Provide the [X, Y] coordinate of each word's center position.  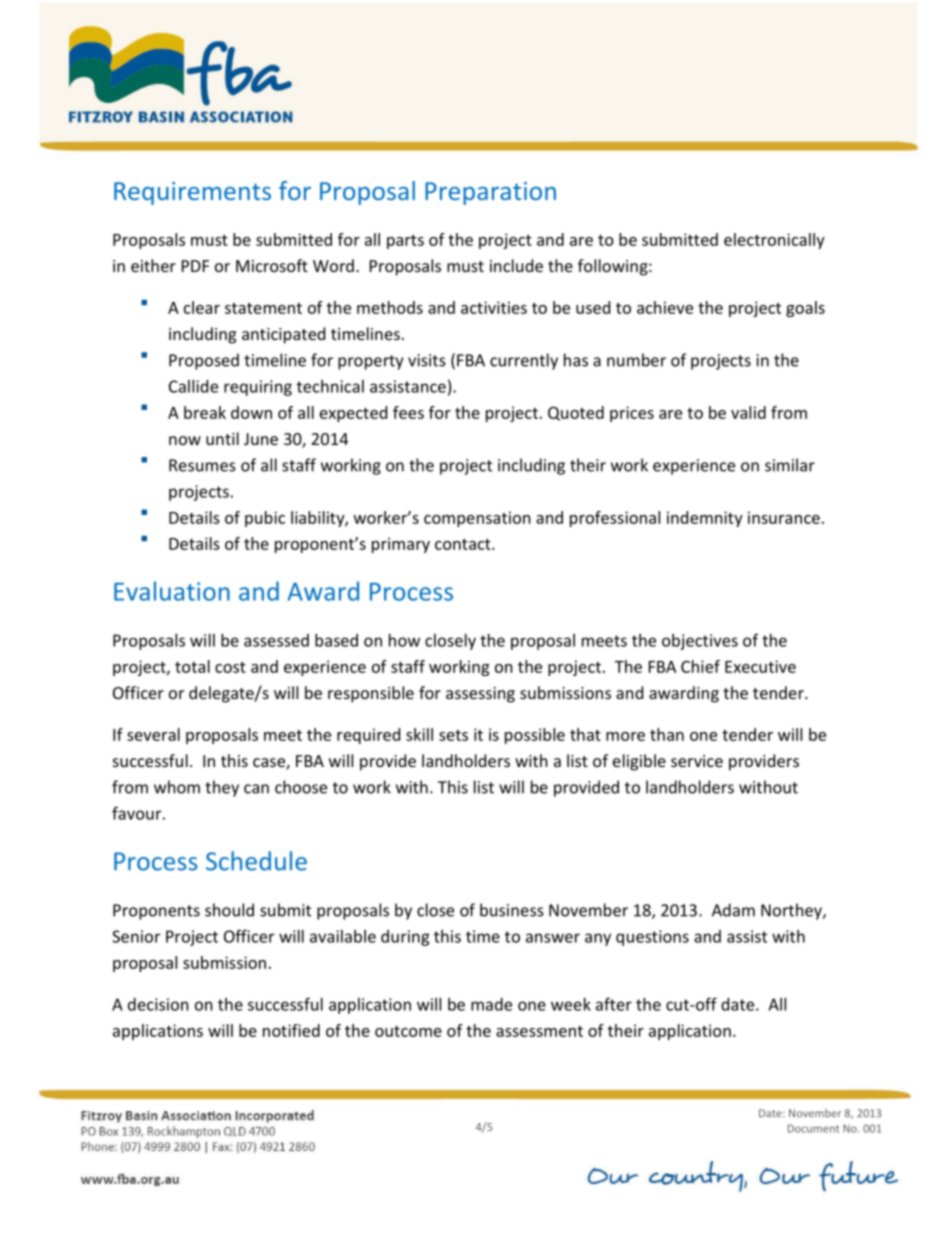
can [256, 789]
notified [291, 1030]
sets [453, 735]
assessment [539, 1031]
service [697, 761]
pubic [265, 519]
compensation [477, 519]
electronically [774, 241]
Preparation [490, 193]
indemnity [705, 519]
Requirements [192, 193]
